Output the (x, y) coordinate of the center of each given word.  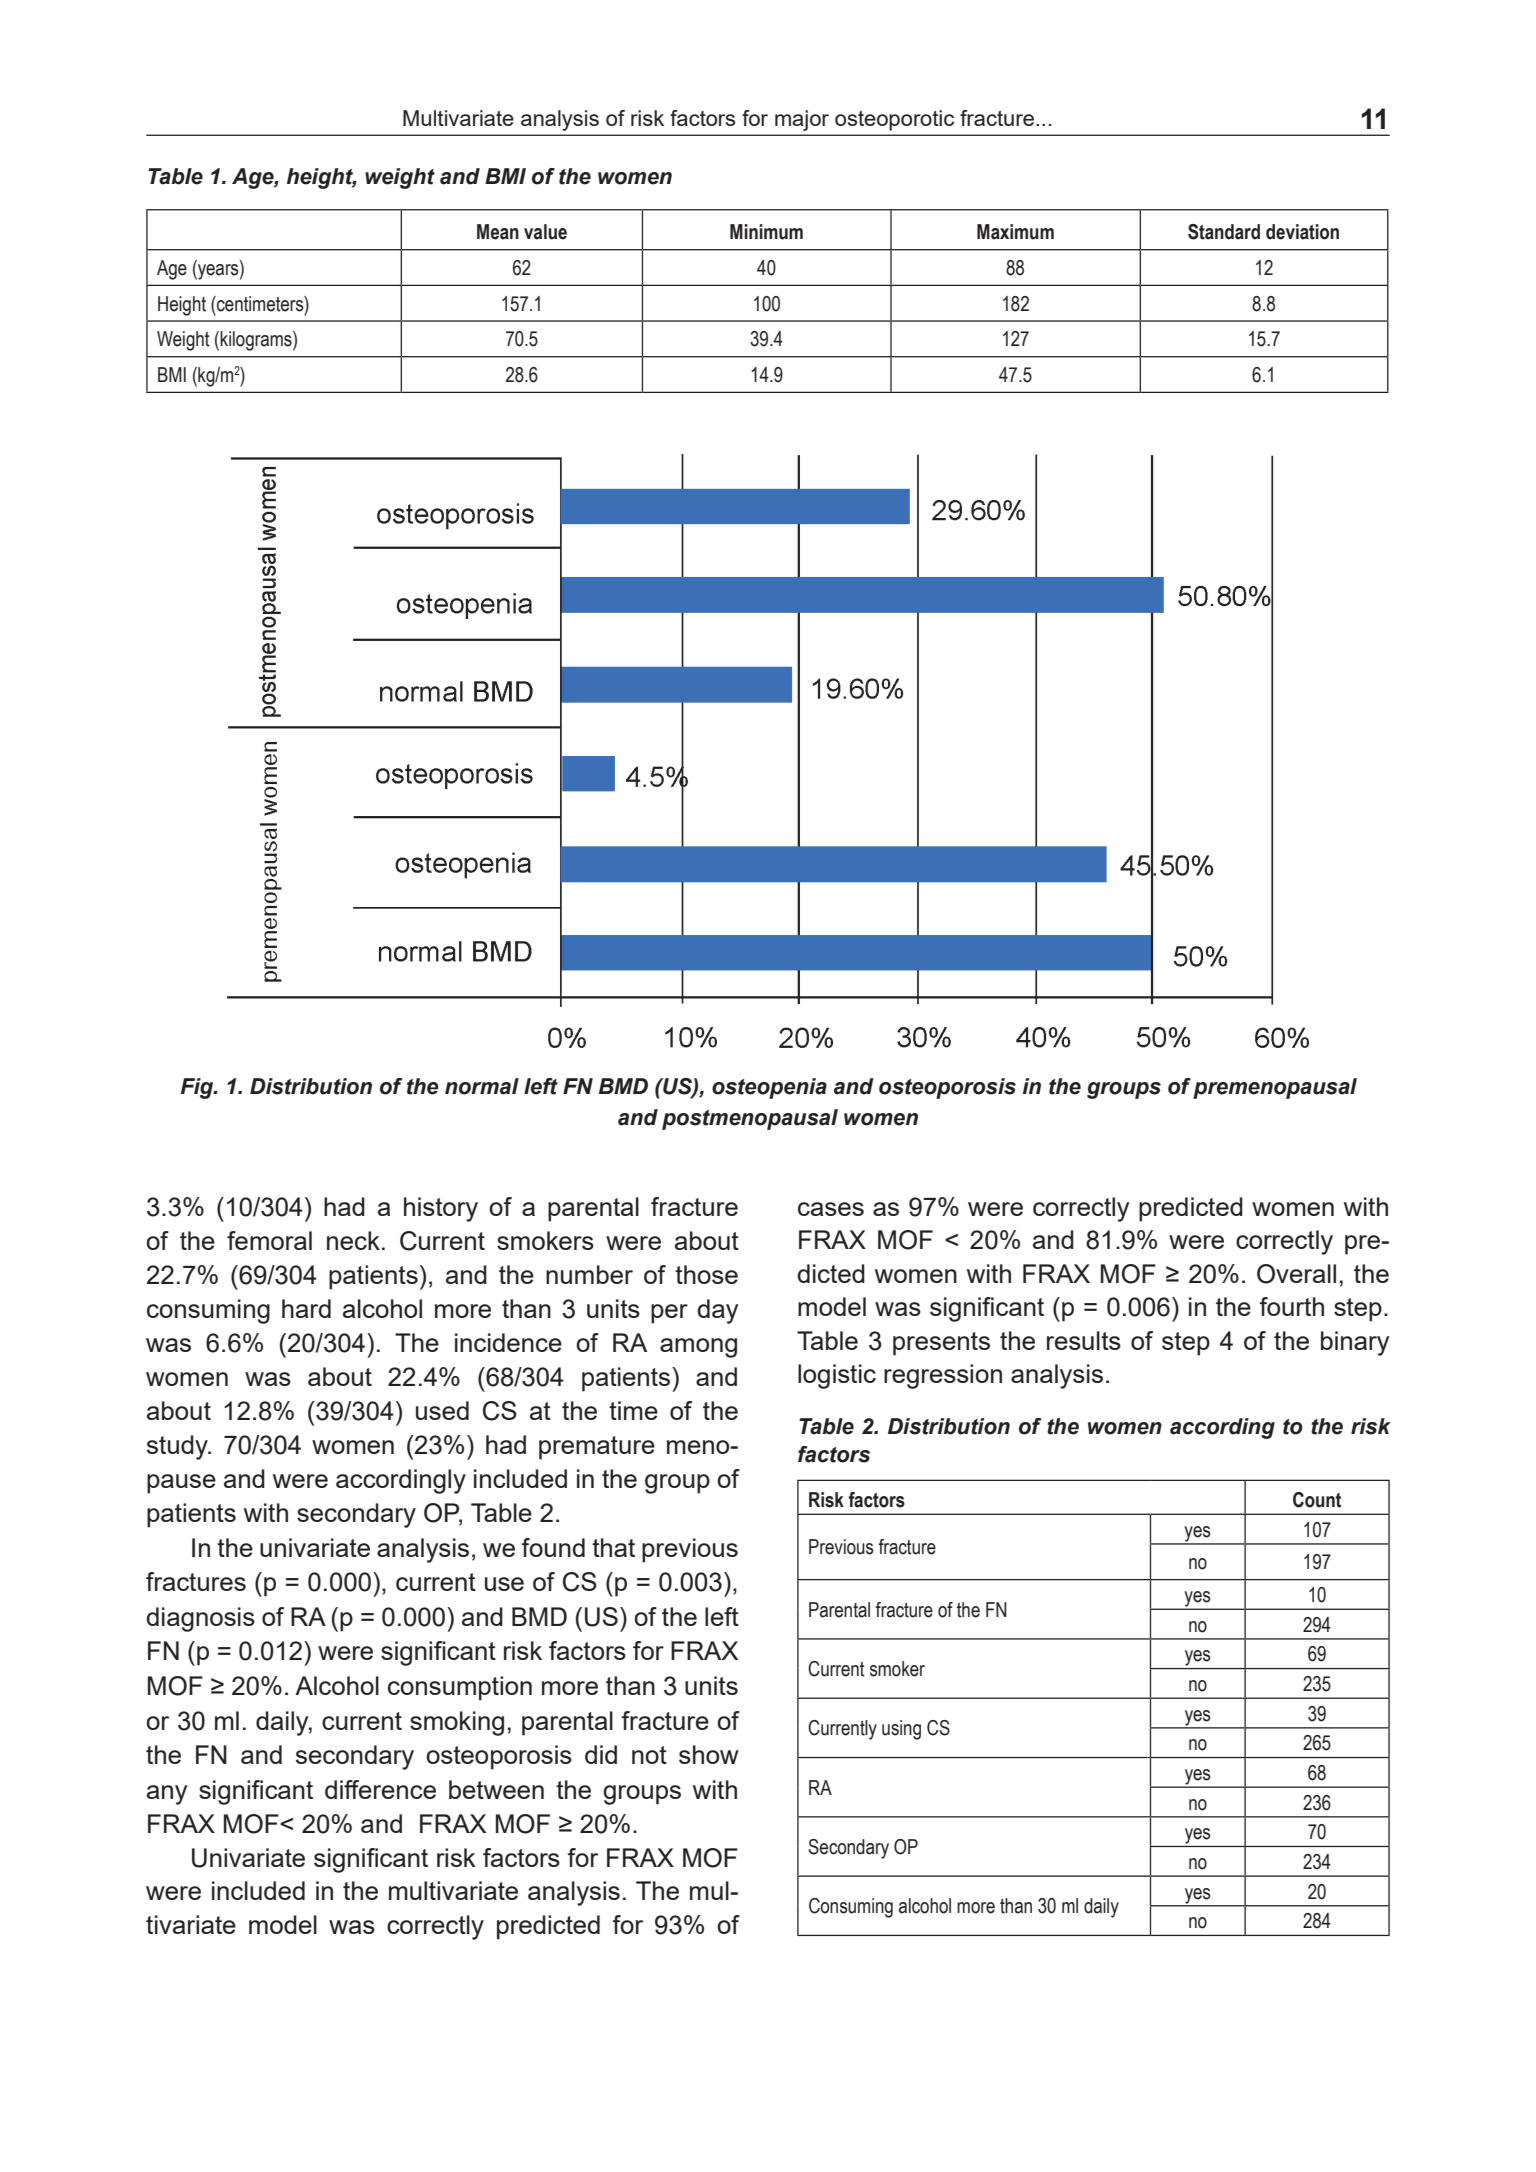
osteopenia (769, 1088)
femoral (269, 1240)
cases (831, 1209)
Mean (498, 232)
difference (380, 1789)
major (802, 120)
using (901, 1730)
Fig (198, 1088)
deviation (1302, 232)
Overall (1296, 1274)
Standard (1224, 232)
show (709, 1754)
